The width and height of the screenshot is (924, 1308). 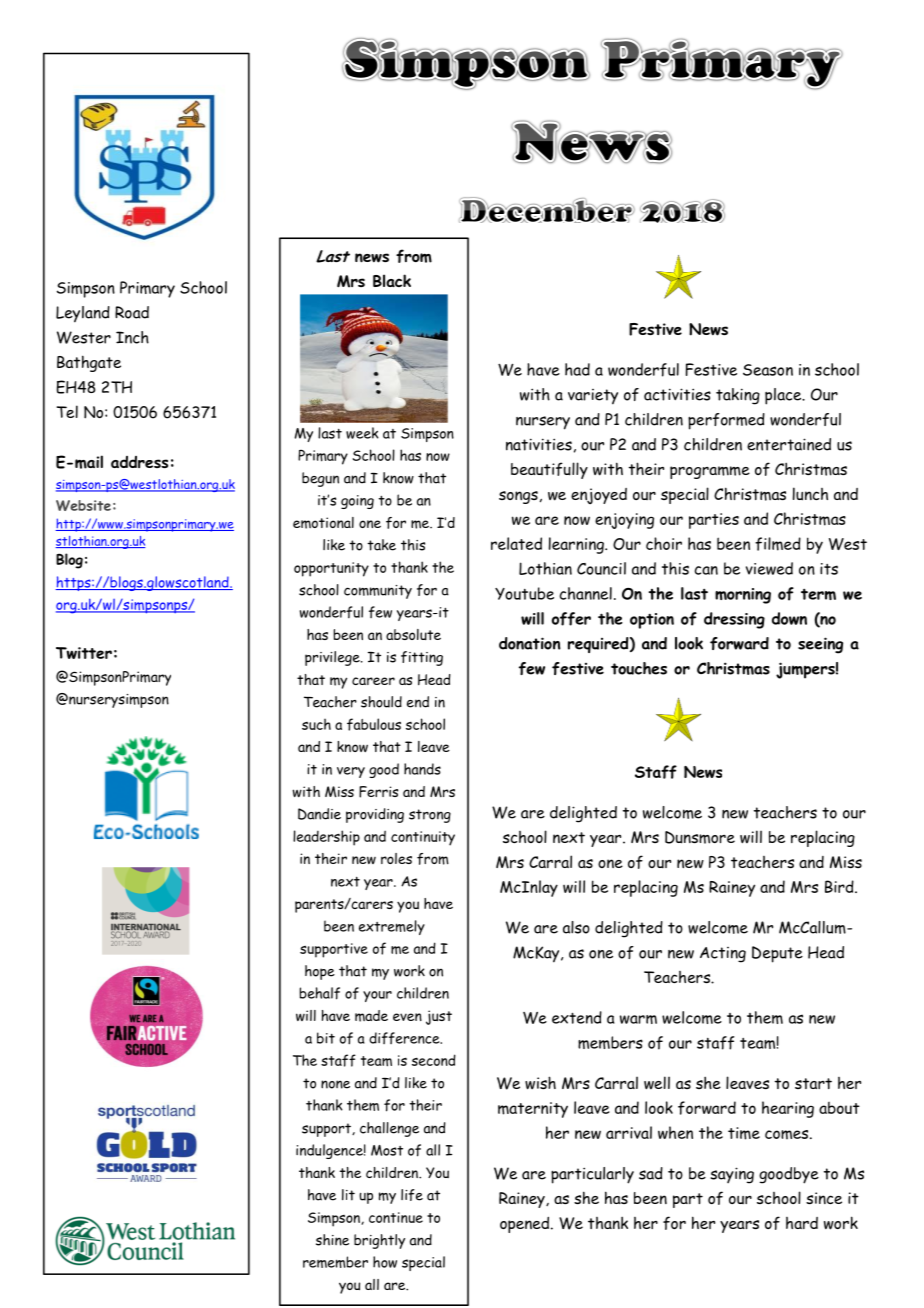 I want to click on shine, so click(x=332, y=1240).
